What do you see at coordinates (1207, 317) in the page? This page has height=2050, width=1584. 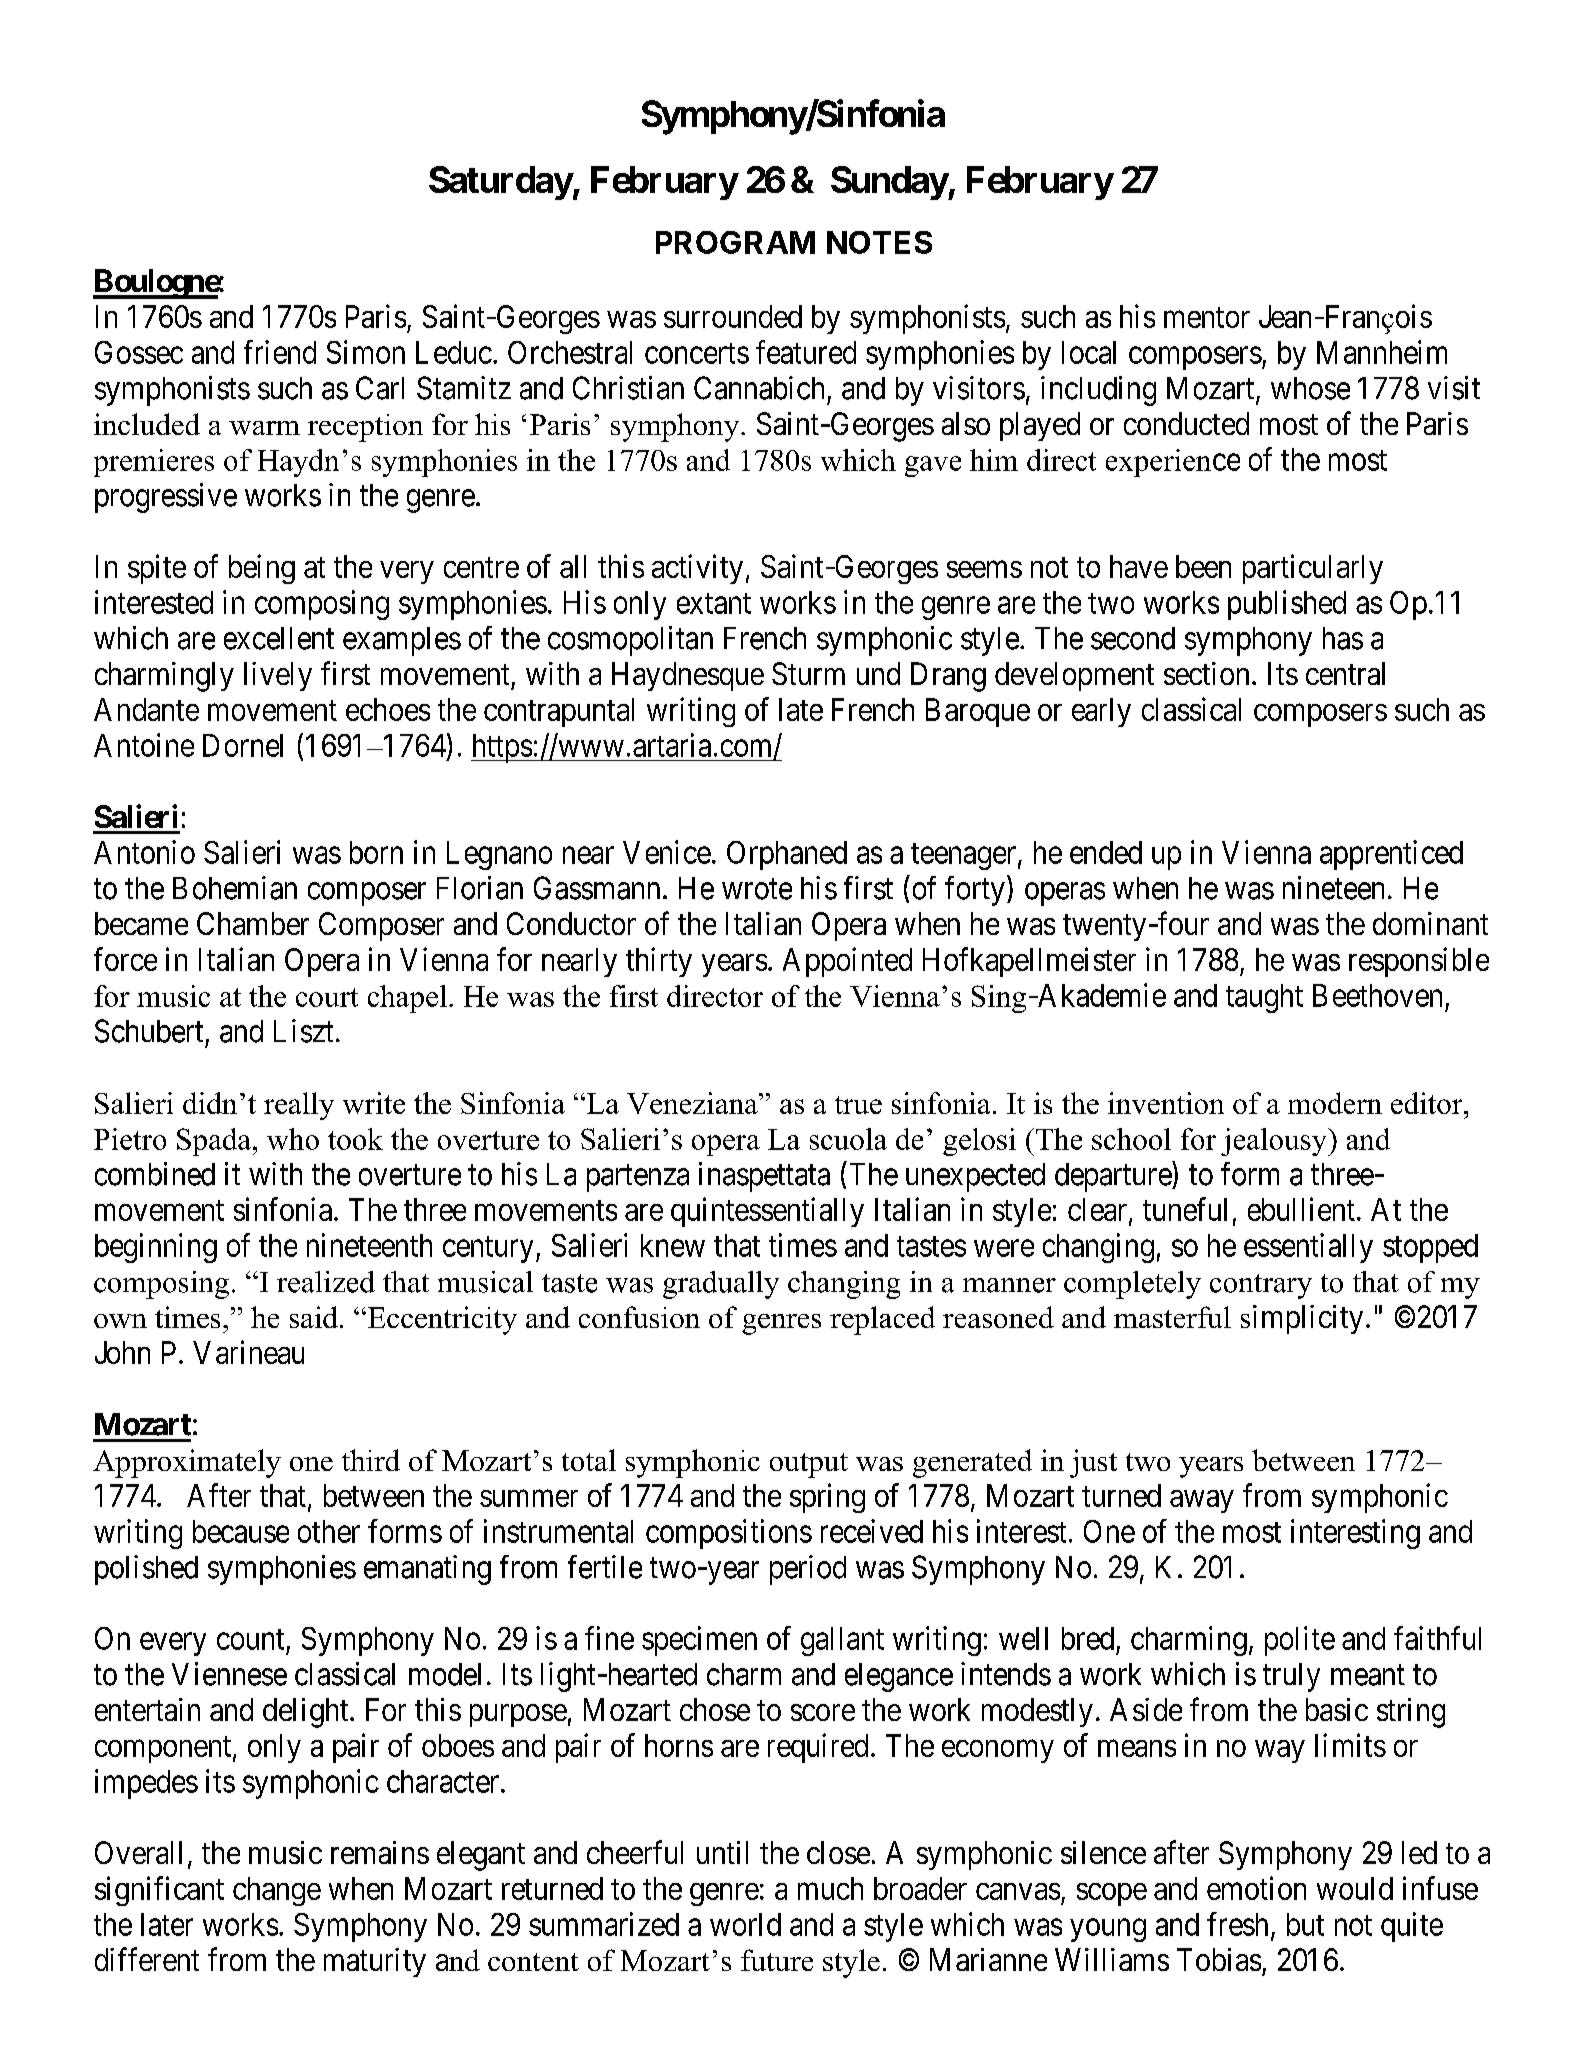 I see `mentor` at bounding box center [1207, 317].
